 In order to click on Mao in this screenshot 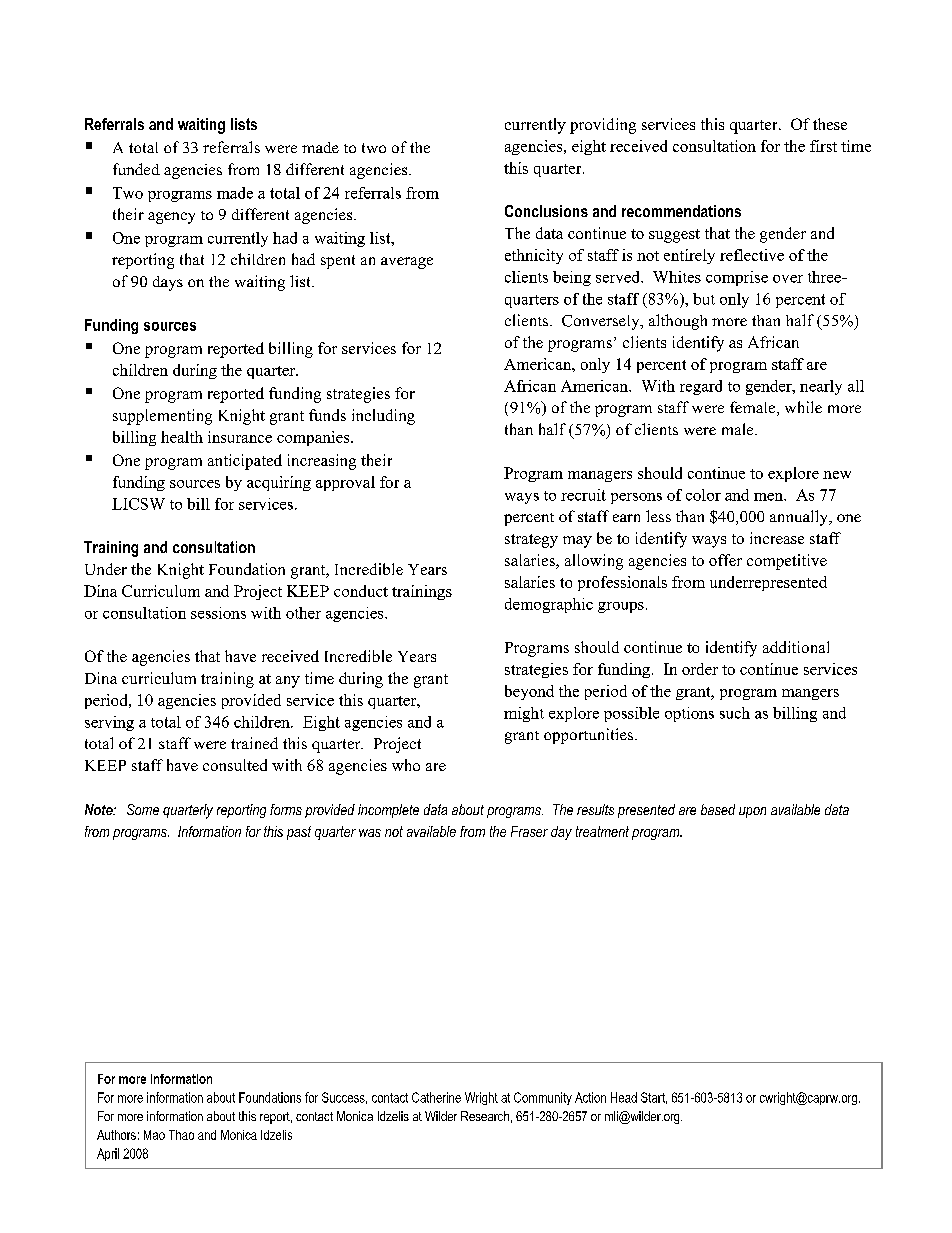, I will do `click(154, 1135)`.
